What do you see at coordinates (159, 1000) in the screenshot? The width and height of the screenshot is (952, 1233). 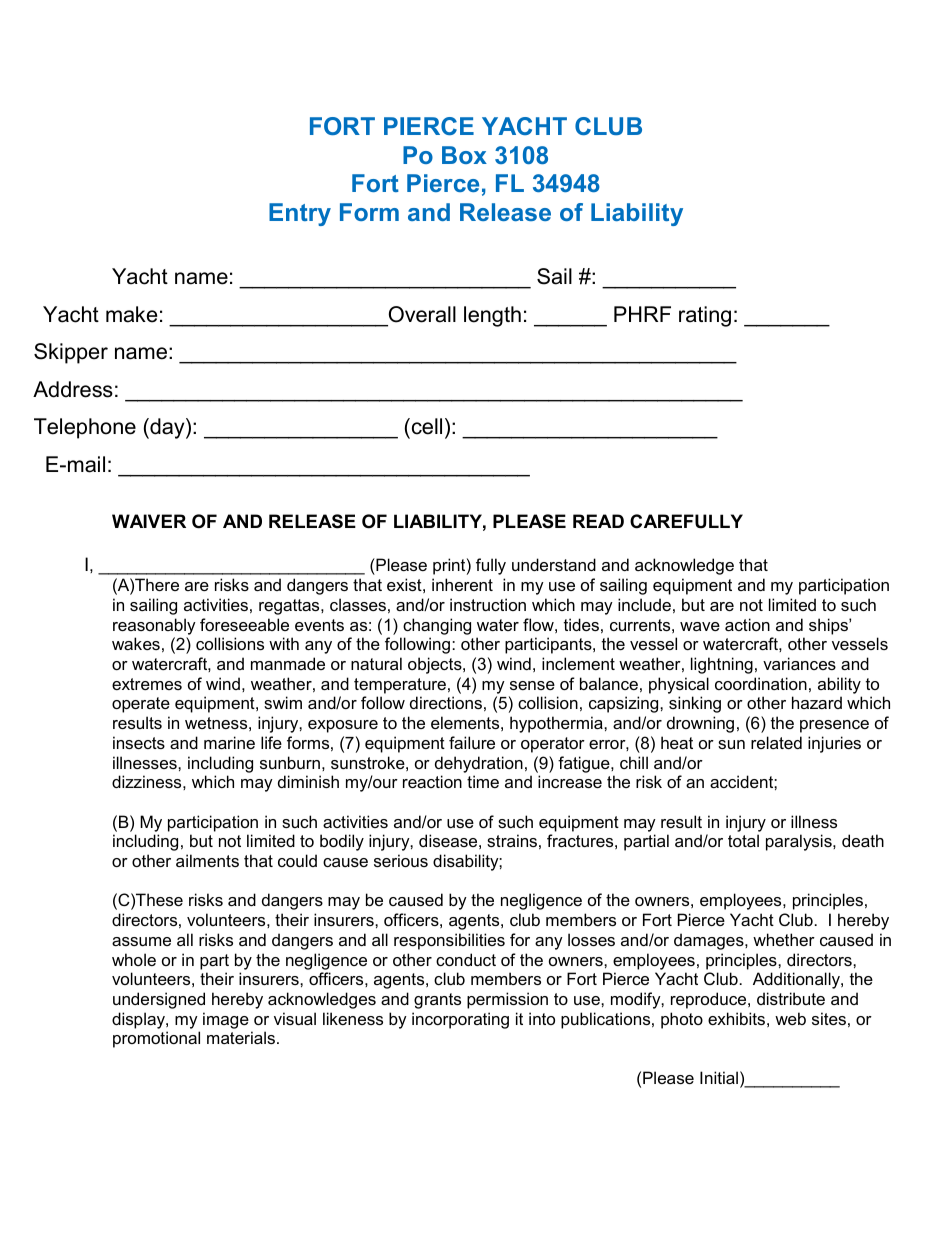 I see `undersigned` at bounding box center [159, 1000].
